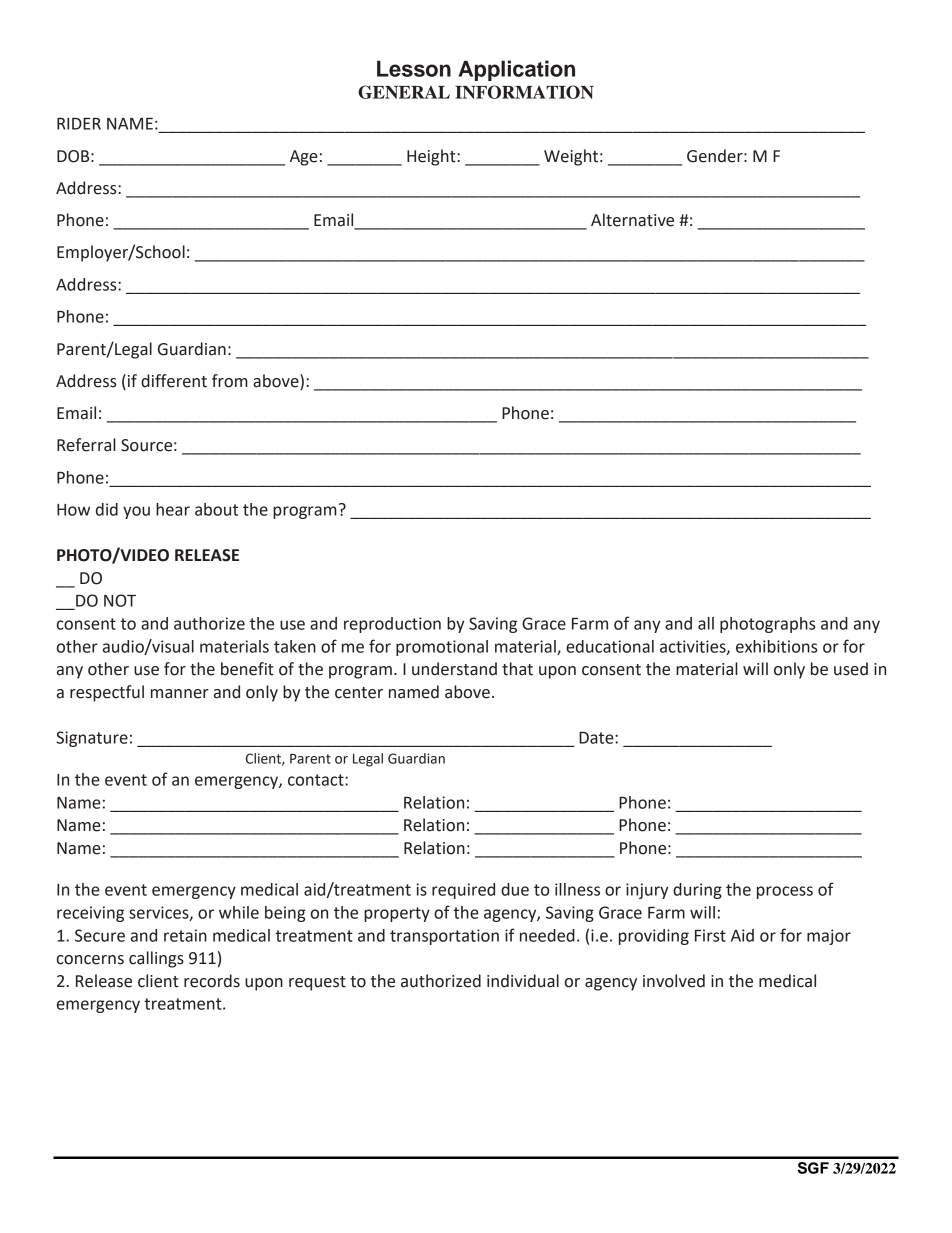 This screenshot has width=952, height=1233. I want to click on exhibitions, so click(776, 646).
